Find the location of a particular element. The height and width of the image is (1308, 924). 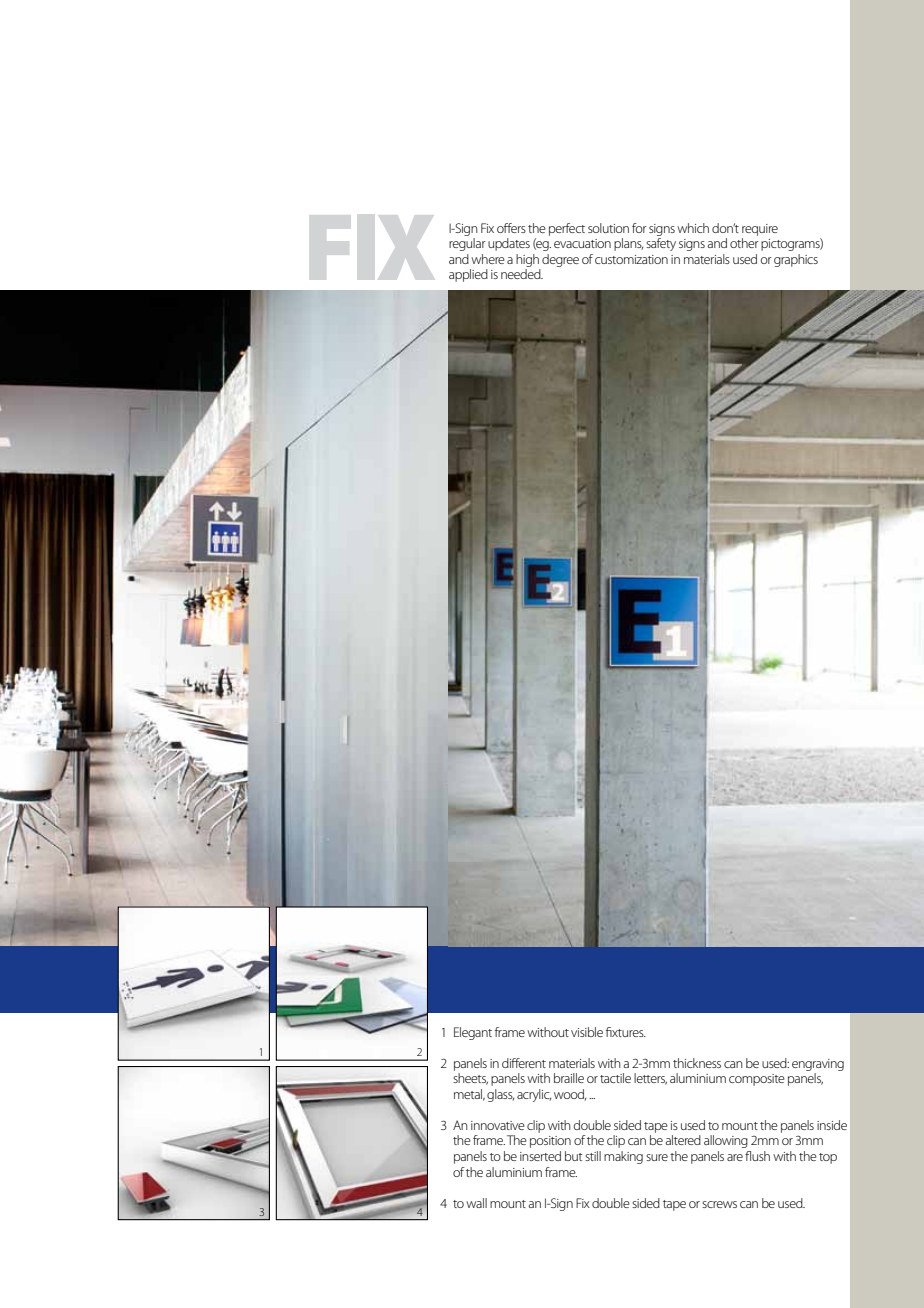

engraving is located at coordinates (818, 1065).
